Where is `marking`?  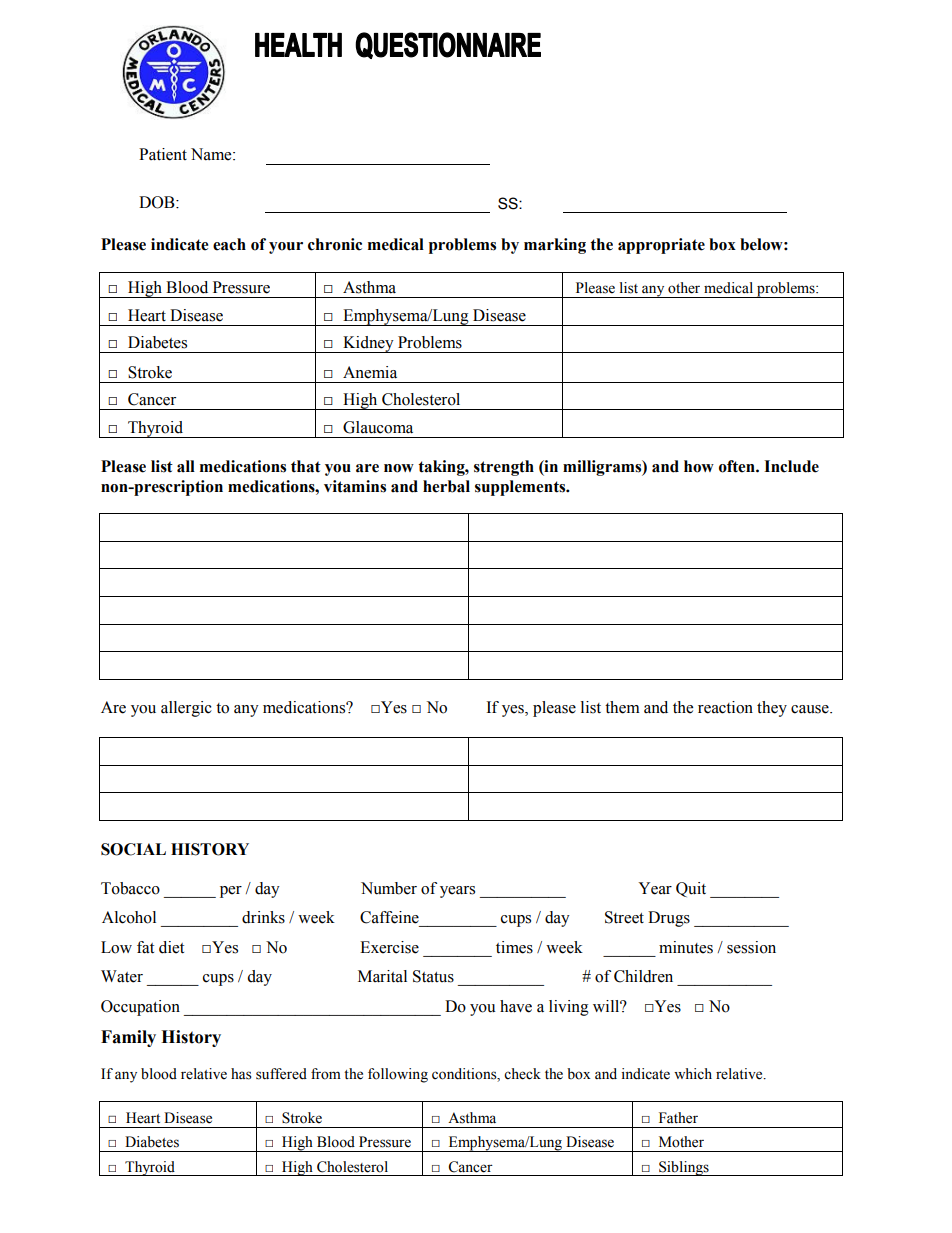
marking is located at coordinates (555, 246).
